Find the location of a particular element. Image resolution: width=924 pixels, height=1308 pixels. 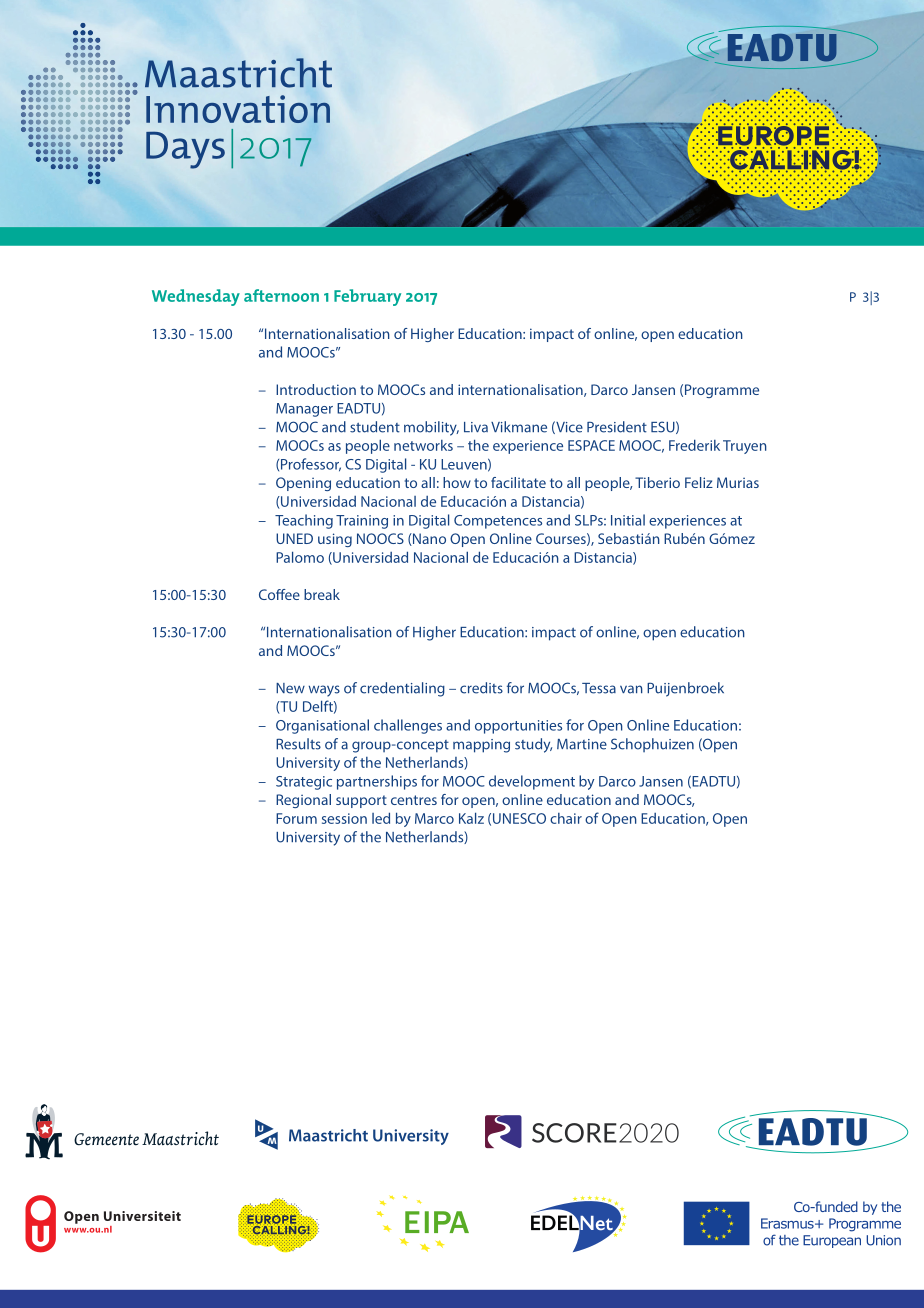

New is located at coordinates (290, 688).
